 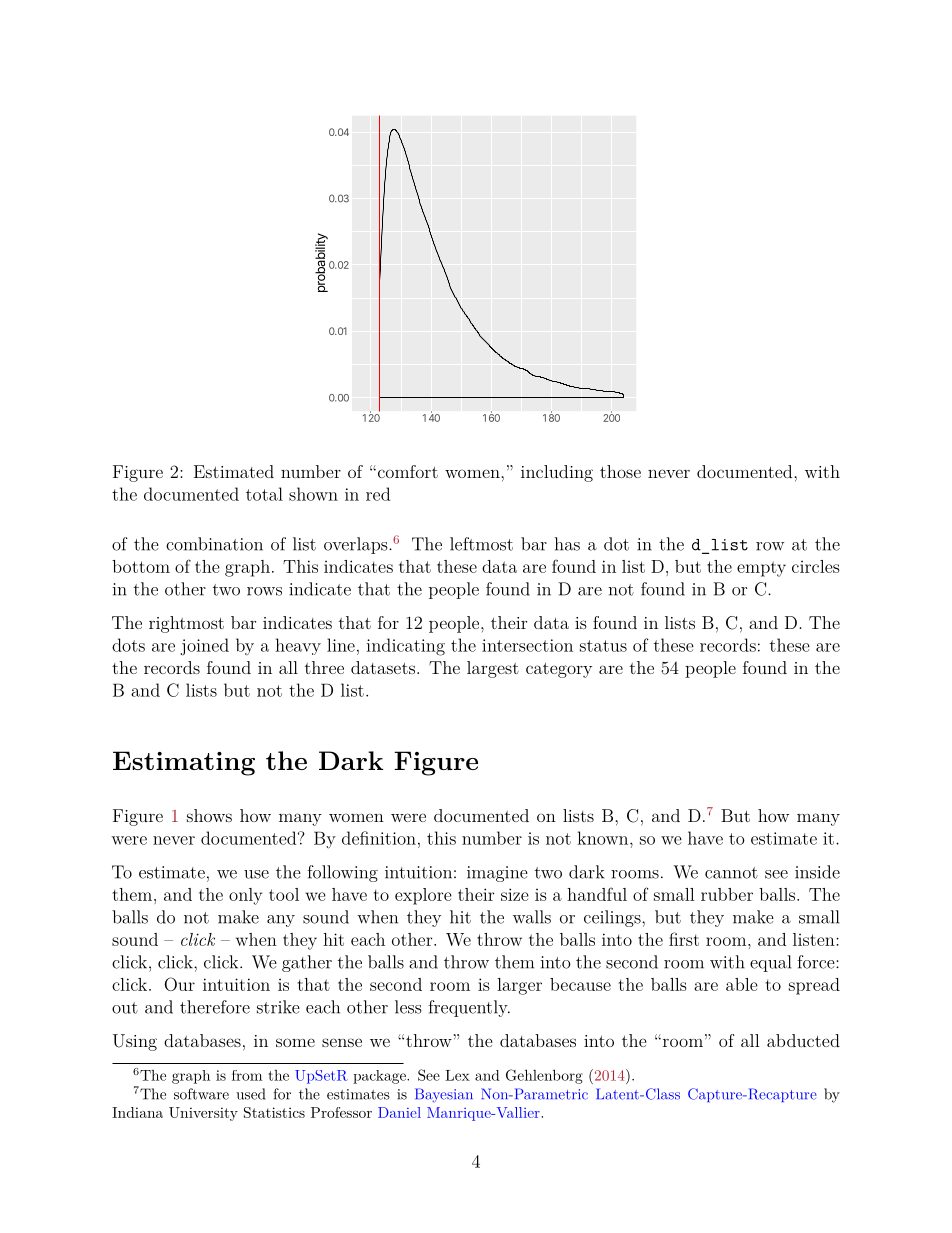 What do you see at coordinates (684, 939) in the screenshot?
I see `first` at bounding box center [684, 939].
